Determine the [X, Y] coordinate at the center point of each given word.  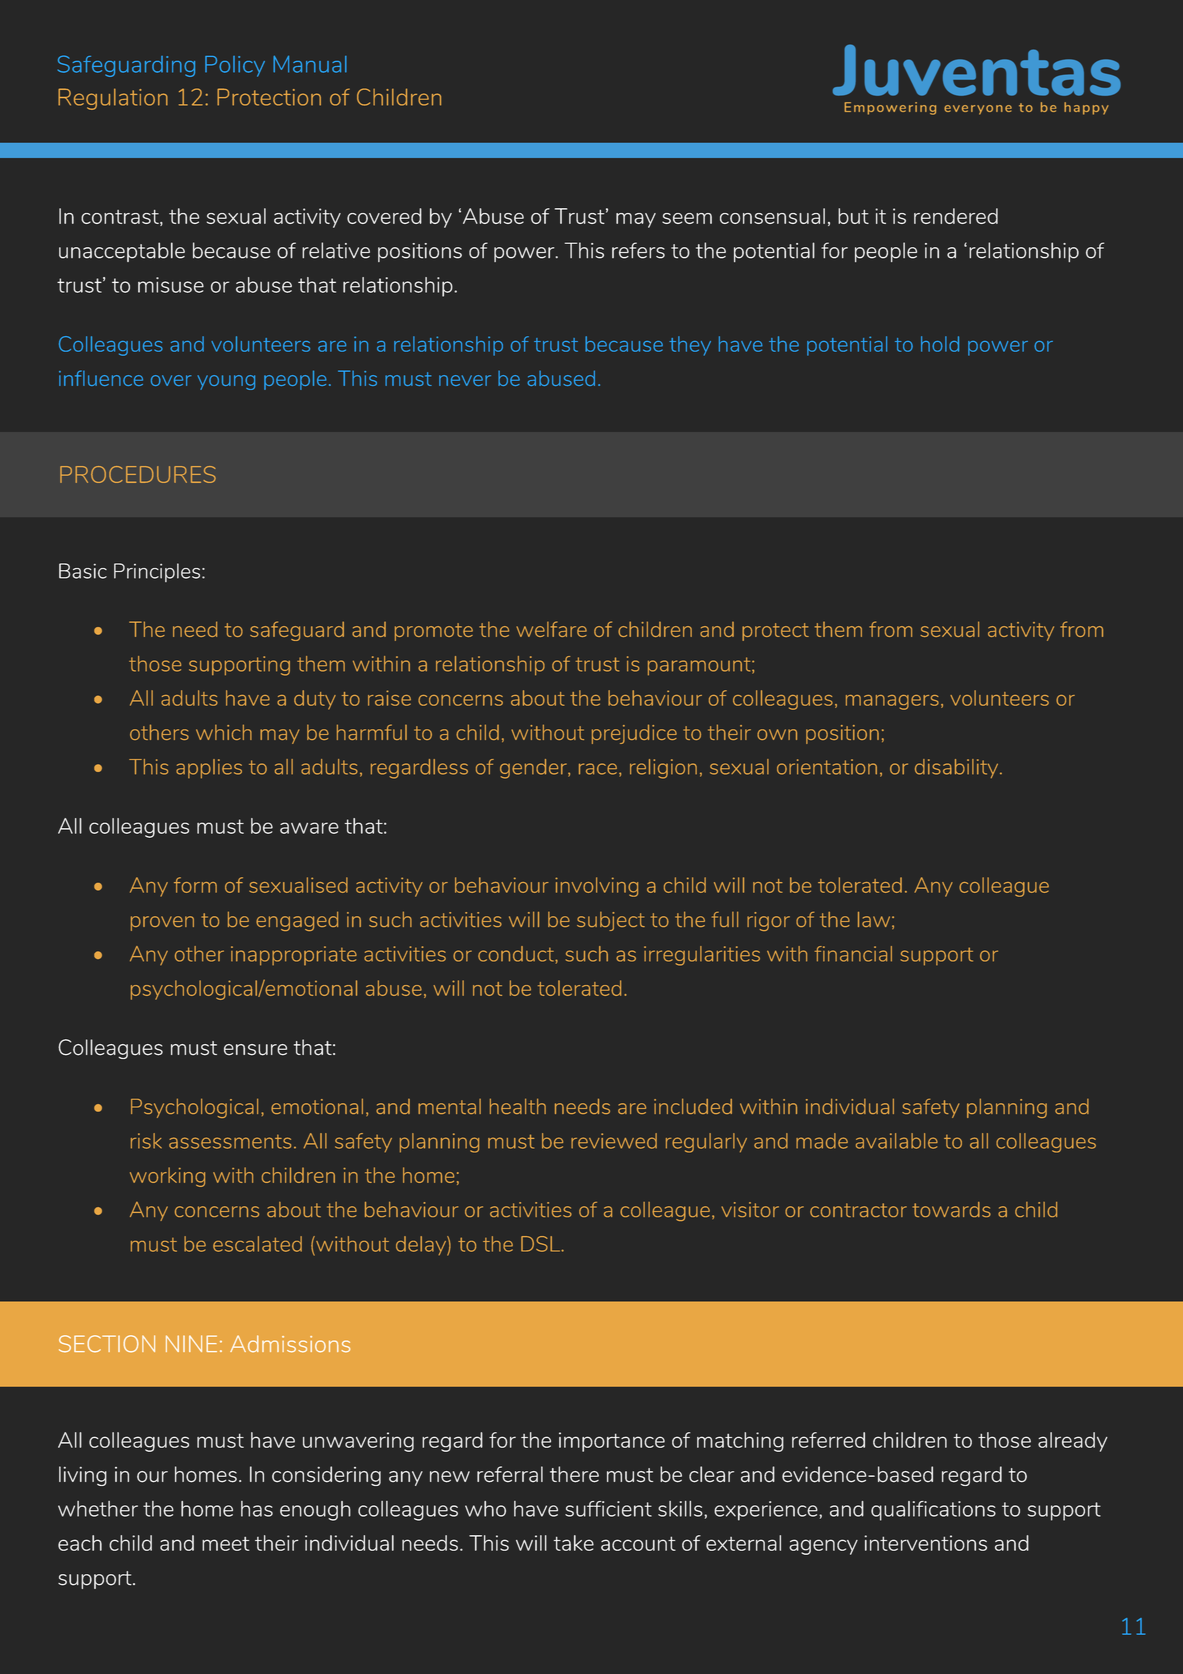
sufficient [608, 1509]
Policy [235, 66]
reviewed [614, 1141]
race [598, 769]
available [897, 1141]
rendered [956, 216]
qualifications [933, 1511]
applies [209, 769]
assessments [230, 1142]
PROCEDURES [138, 474]
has [257, 1509]
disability [958, 768]
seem [687, 218]
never [465, 380]
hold [940, 344]
